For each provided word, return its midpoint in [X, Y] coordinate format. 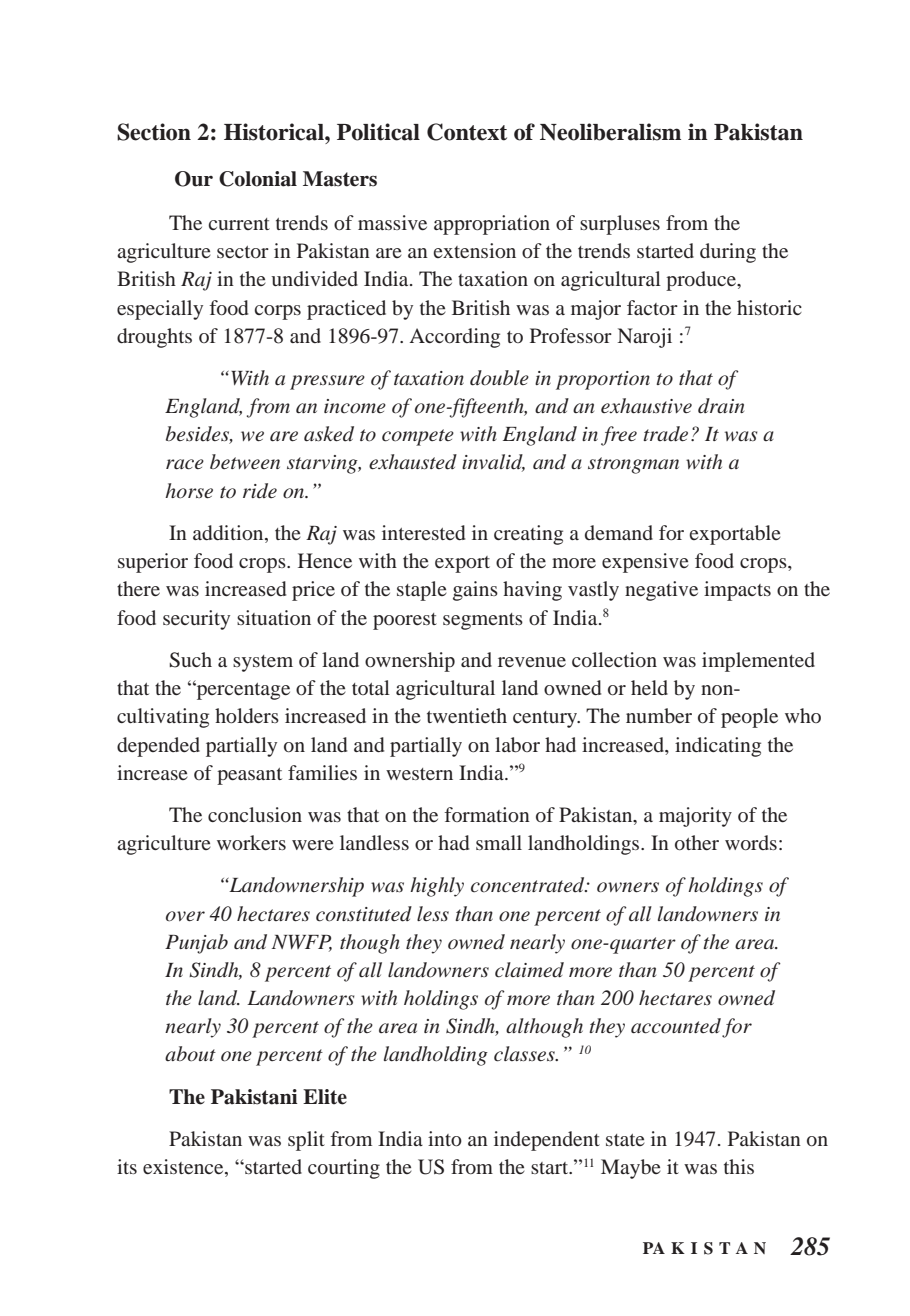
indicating [718, 747]
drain [721, 406]
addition [229, 534]
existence [184, 1168]
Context [467, 132]
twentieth [467, 715]
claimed [529, 970]
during [728, 253]
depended [158, 747]
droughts [154, 338]
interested [423, 532]
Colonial [258, 179]
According [455, 338]
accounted [676, 1026]
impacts [737, 591]
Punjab [196, 944]
